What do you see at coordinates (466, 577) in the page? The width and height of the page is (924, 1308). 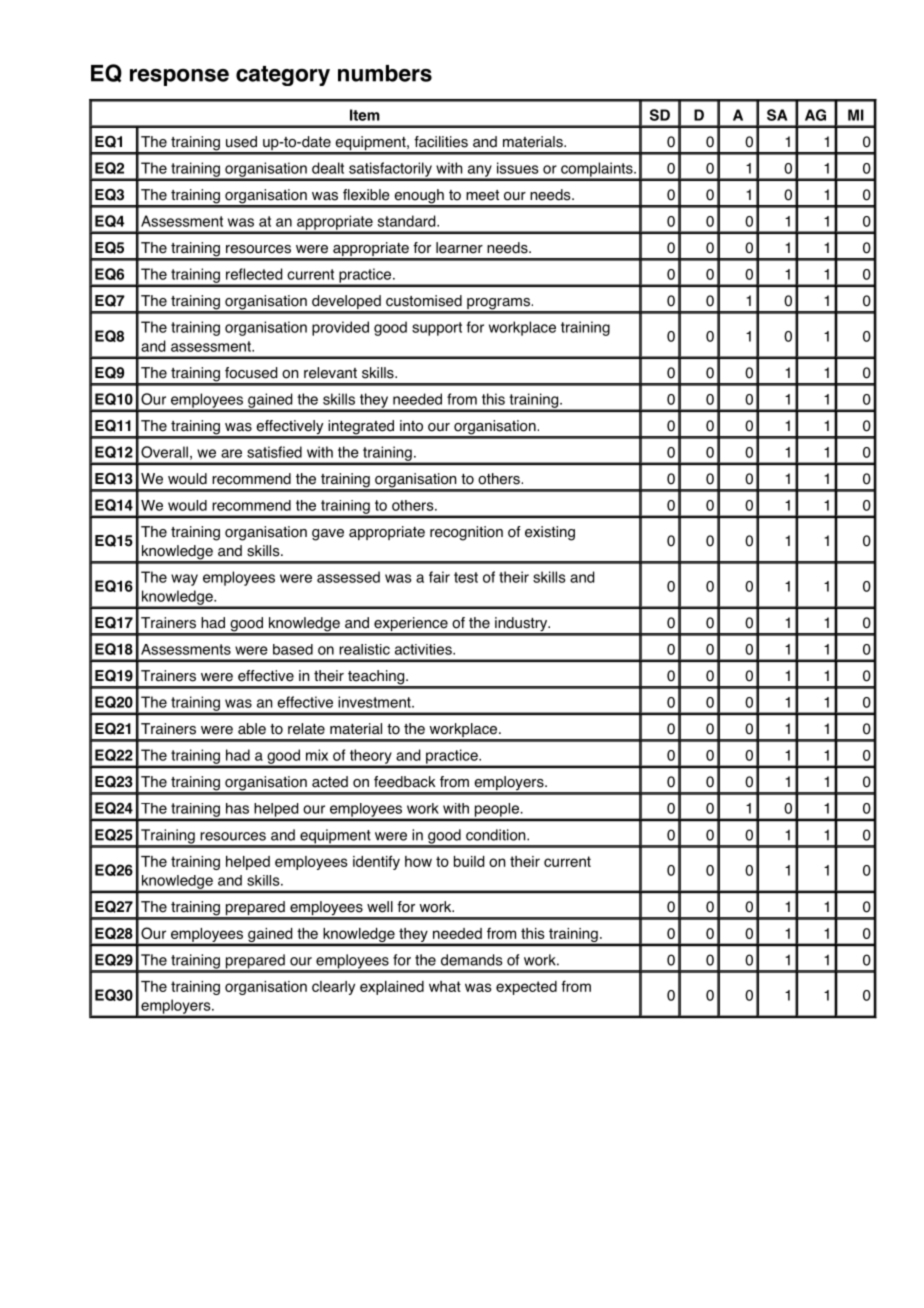 I see `test` at bounding box center [466, 577].
